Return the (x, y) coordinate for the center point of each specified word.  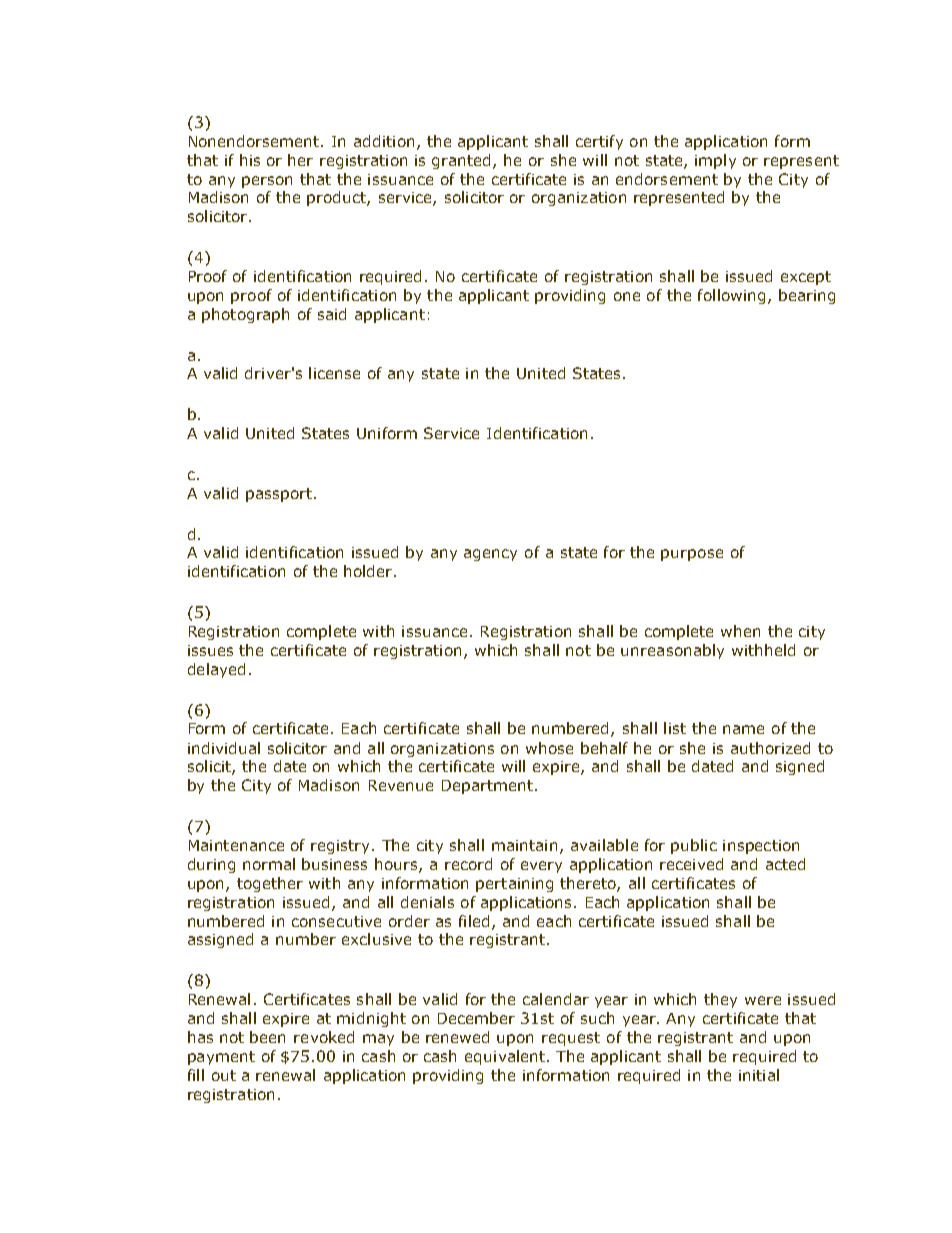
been (267, 1037)
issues (210, 650)
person (267, 182)
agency (490, 555)
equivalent (506, 1057)
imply (715, 161)
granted (463, 161)
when (740, 631)
